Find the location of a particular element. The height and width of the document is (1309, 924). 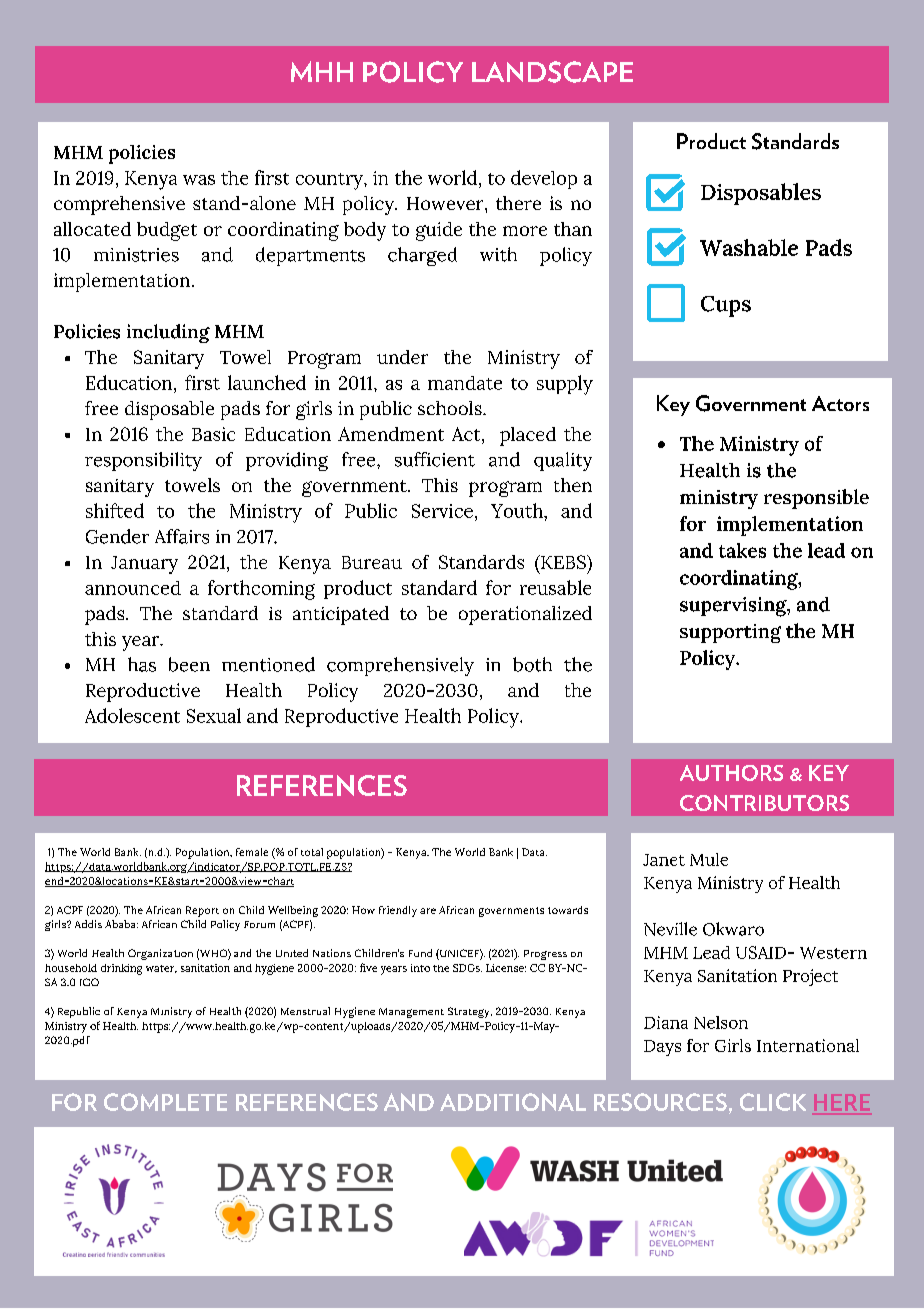

Actors is located at coordinates (840, 403).
